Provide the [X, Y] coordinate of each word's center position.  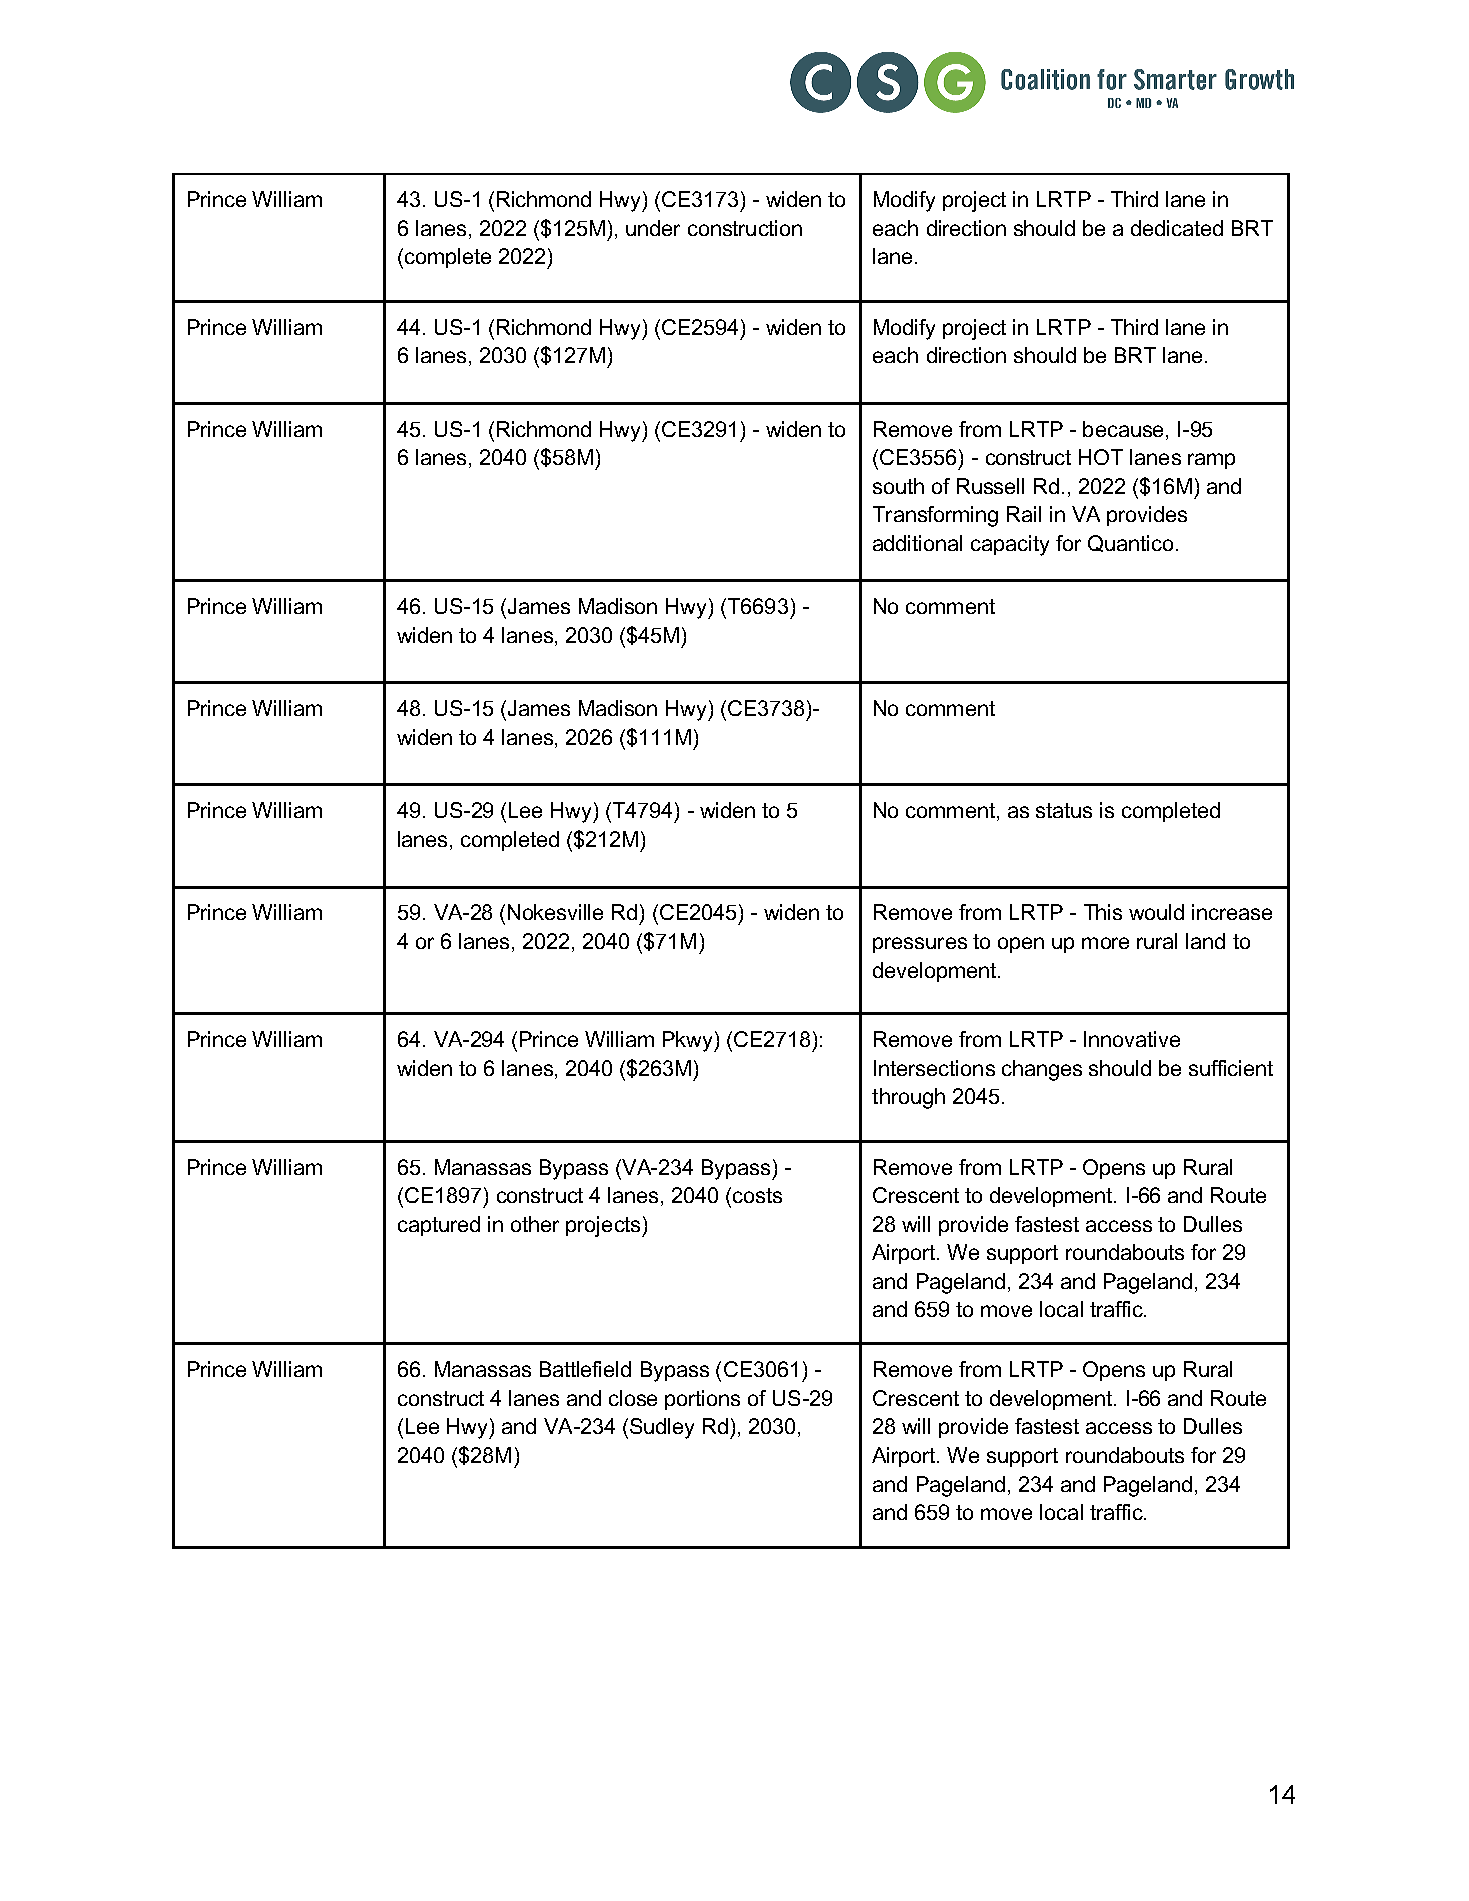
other [535, 1224]
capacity [1010, 545]
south [898, 486]
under [653, 228]
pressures [920, 945]
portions [702, 1400]
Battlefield [585, 1369]
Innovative [1132, 1039]
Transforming [935, 516]
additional [917, 543]
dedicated [1177, 228]
